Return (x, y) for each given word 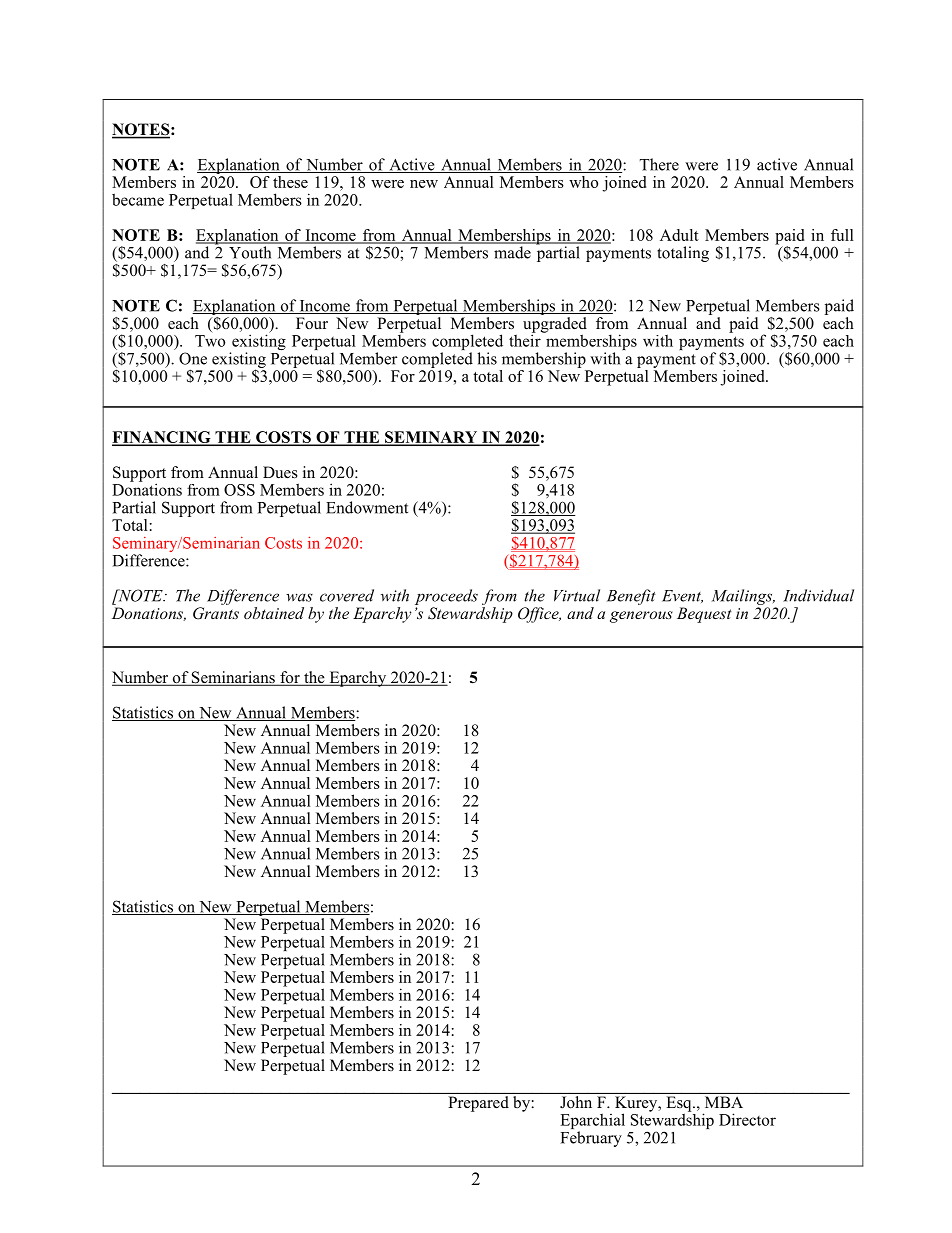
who (583, 182)
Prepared (479, 1104)
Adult (679, 235)
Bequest (704, 615)
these (290, 182)
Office (539, 615)
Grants (216, 613)
